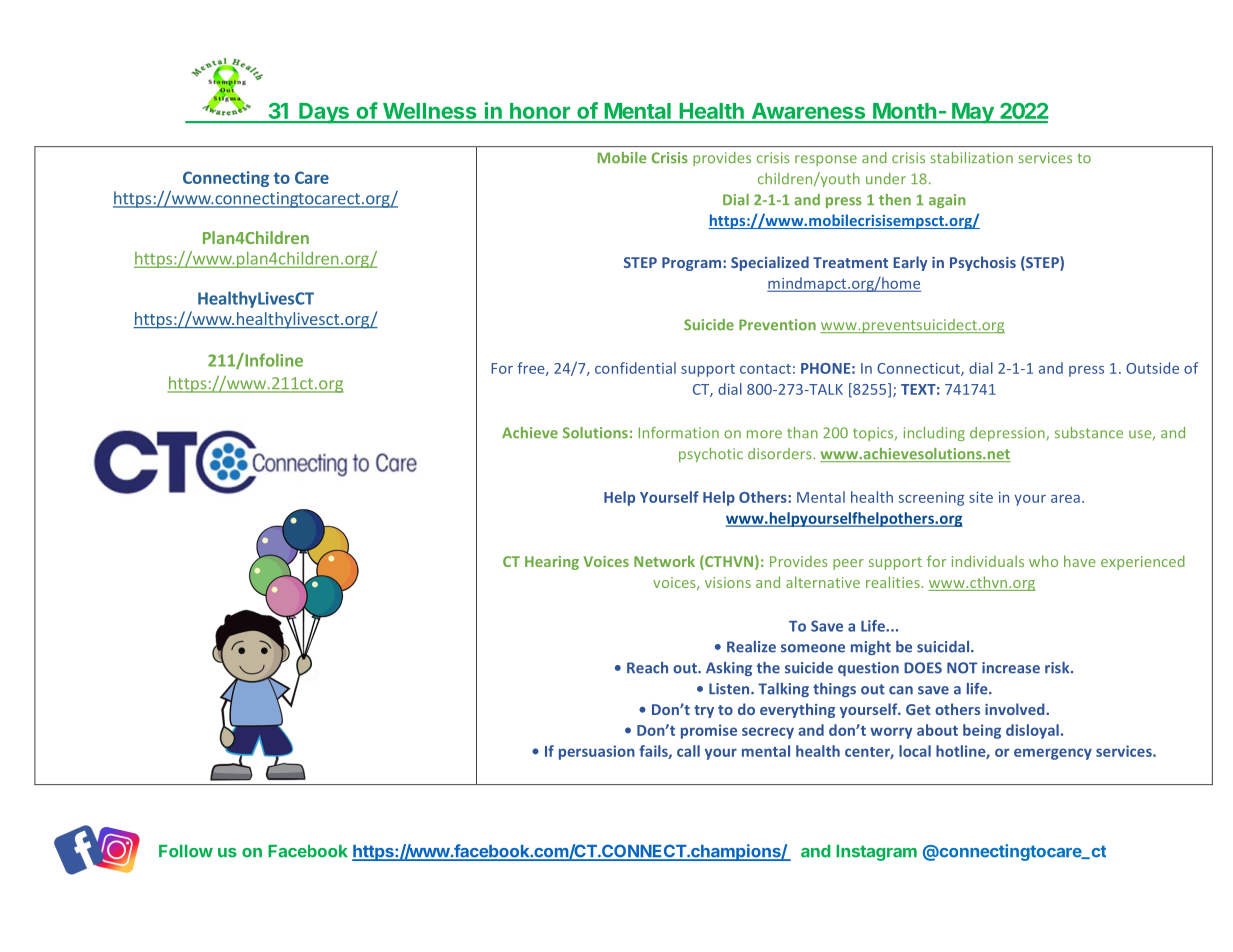 The image size is (1233, 952). Describe the element at coordinates (971, 158) in the document. I see `stabilization` at that location.
